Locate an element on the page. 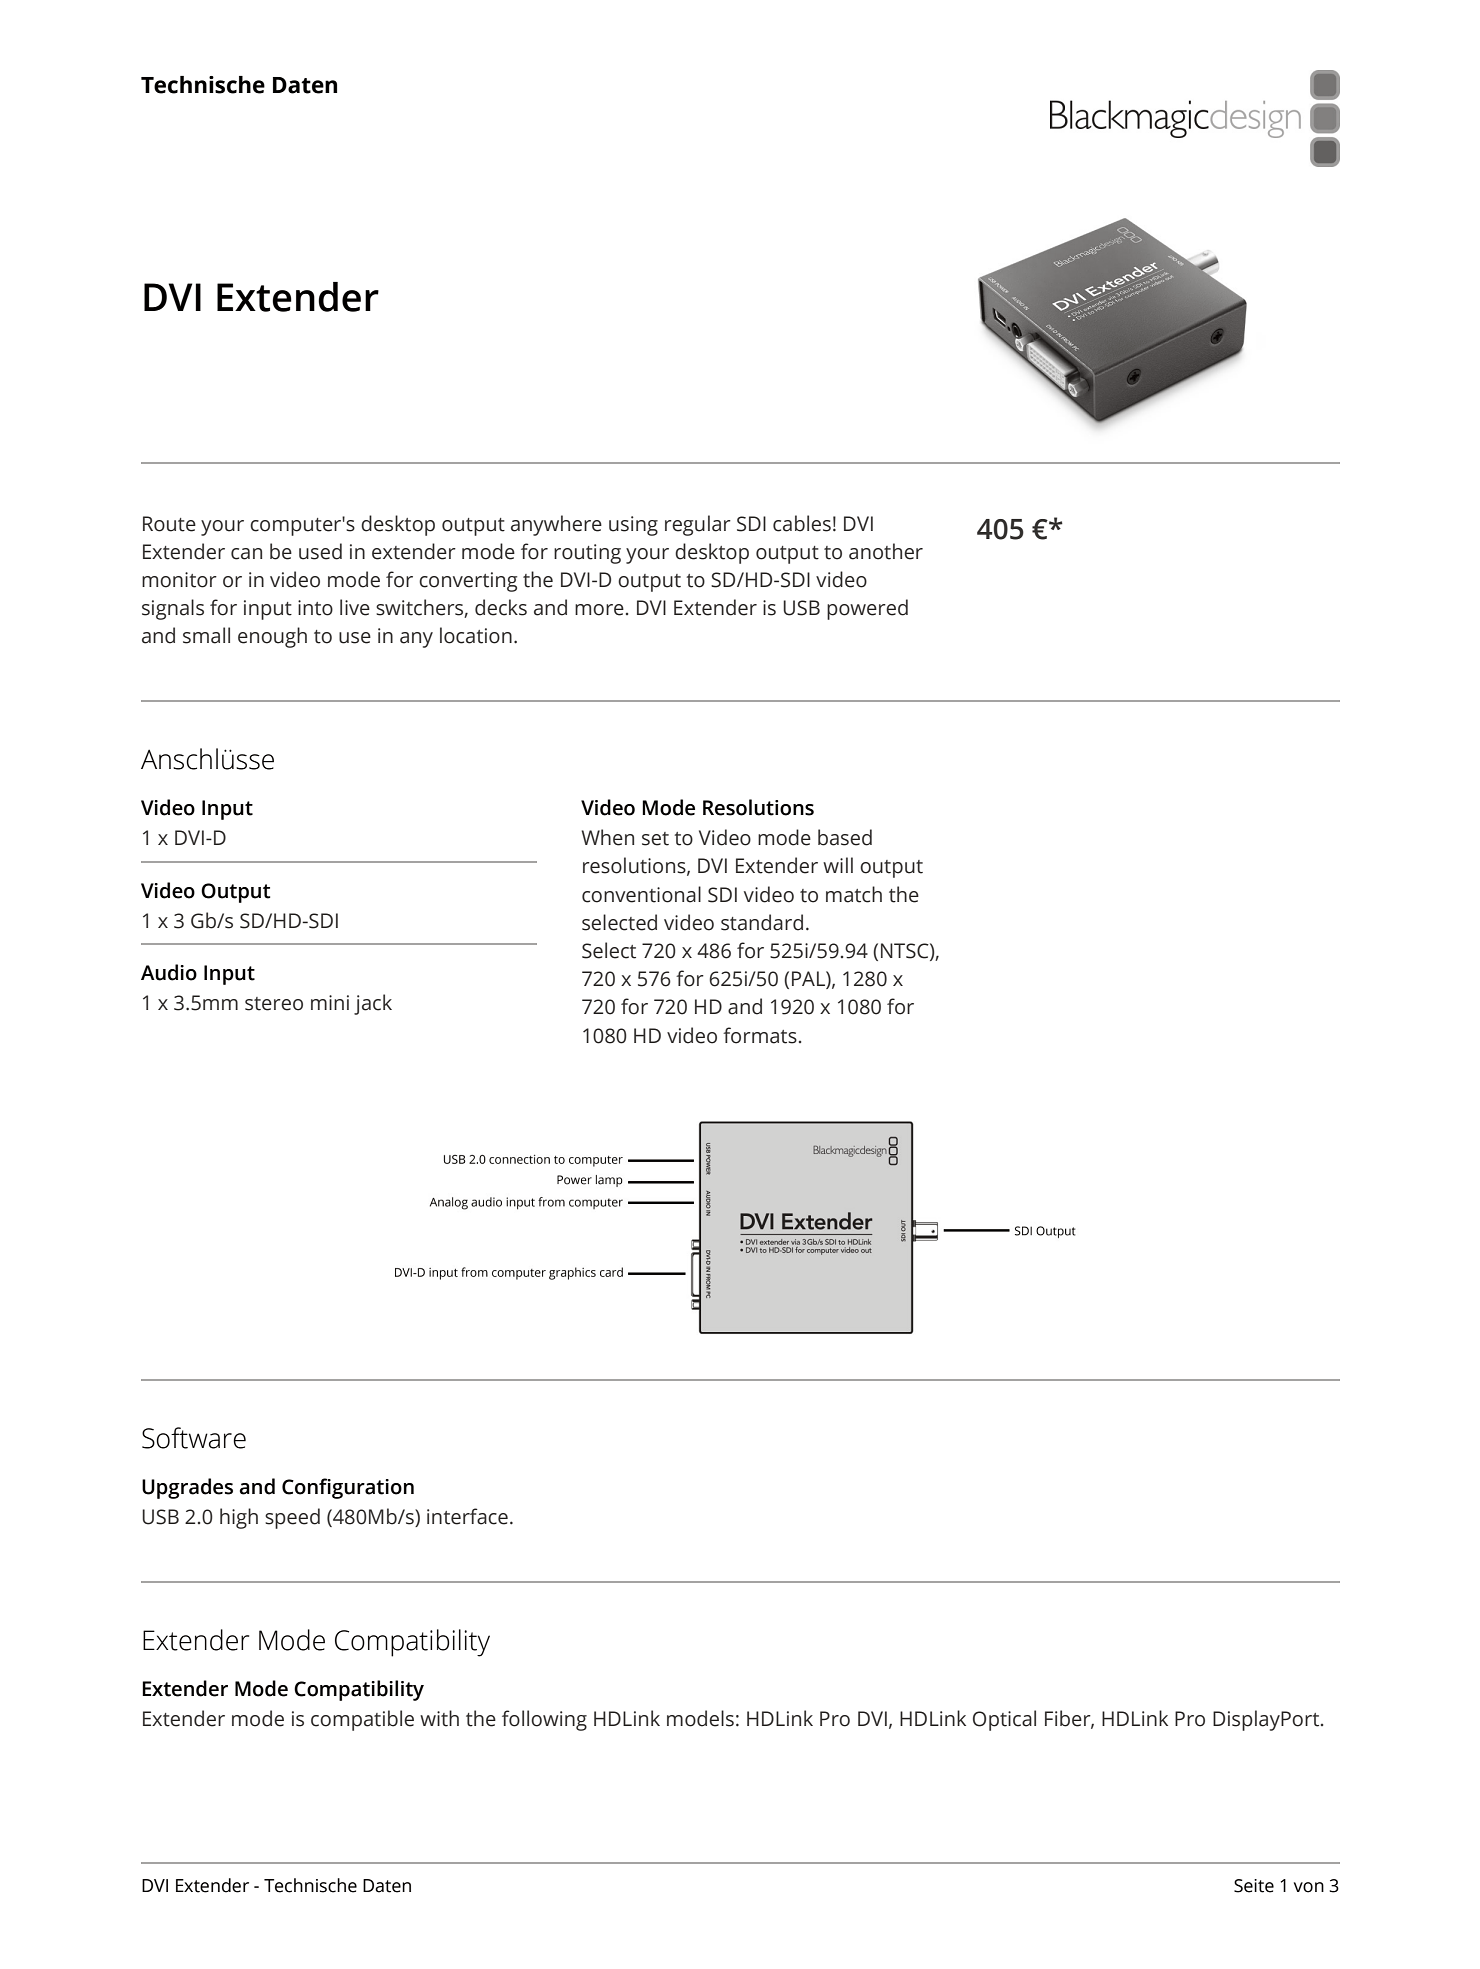 This page has height=1969, width=1480. another is located at coordinates (886, 551).
